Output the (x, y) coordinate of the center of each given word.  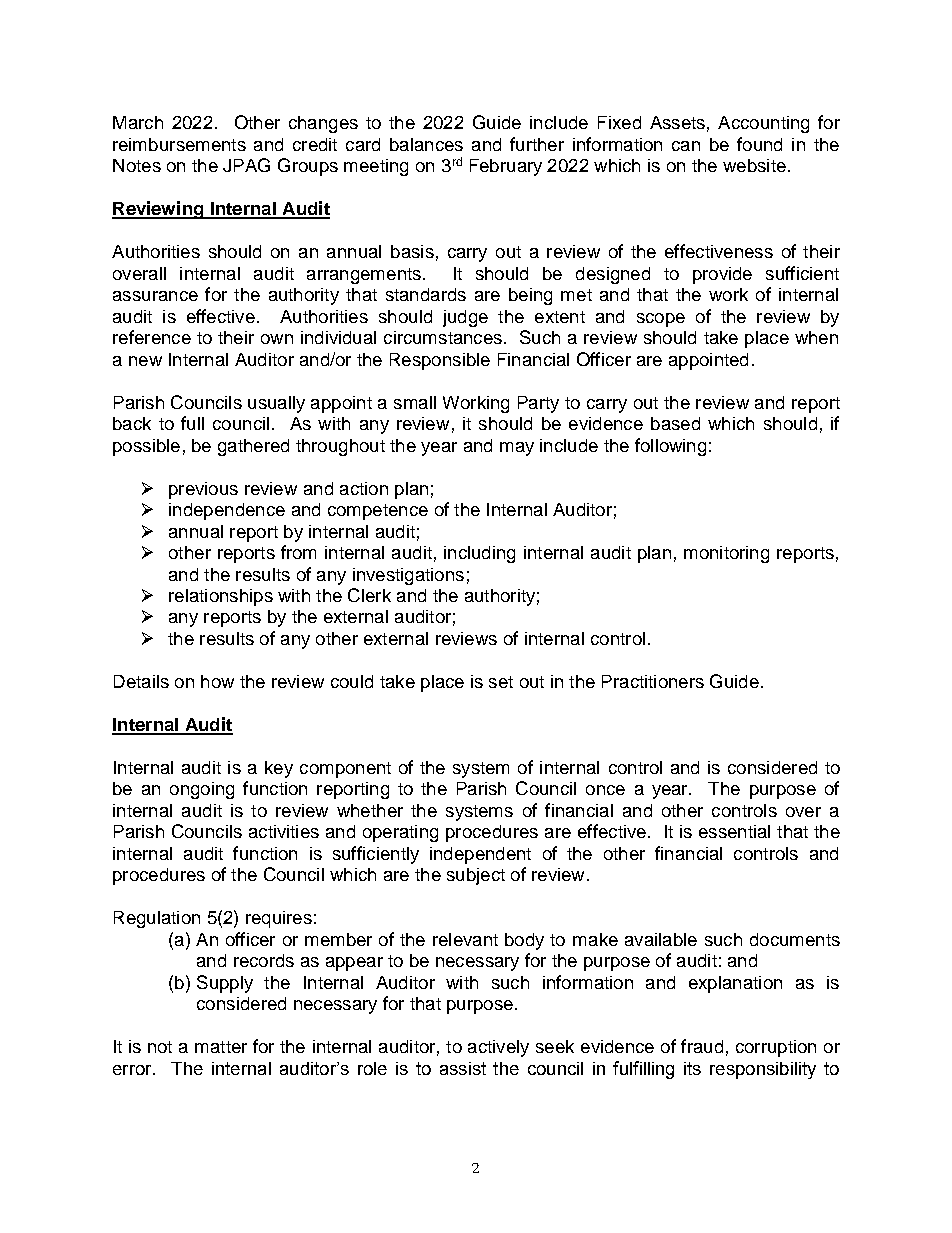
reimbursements (179, 144)
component (345, 770)
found (759, 144)
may (517, 449)
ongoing (202, 790)
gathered (253, 447)
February (506, 167)
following (670, 447)
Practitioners (653, 681)
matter (221, 1047)
